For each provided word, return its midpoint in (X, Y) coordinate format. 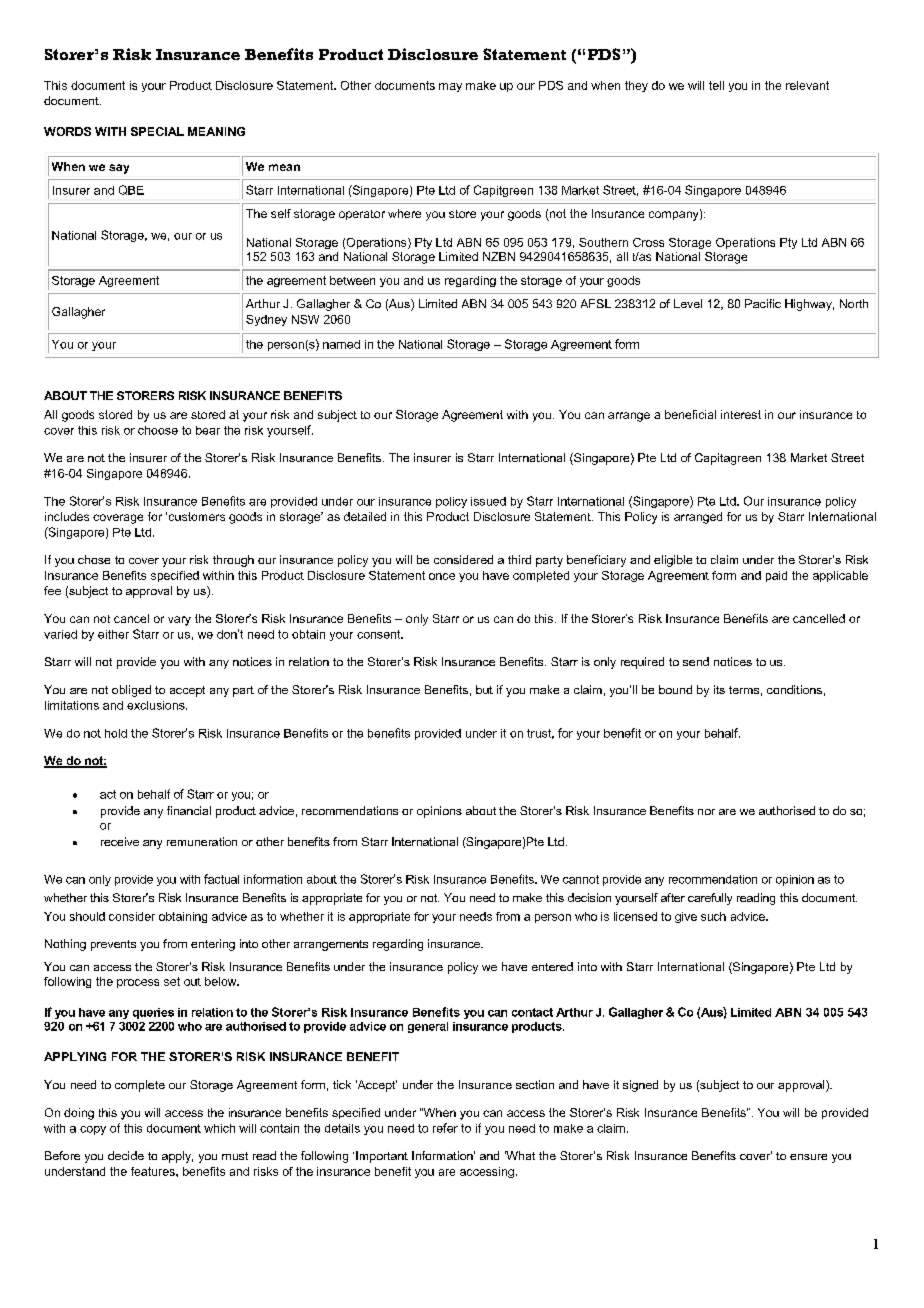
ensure (808, 1157)
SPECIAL (157, 131)
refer (445, 1128)
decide (126, 1155)
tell (716, 85)
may (450, 87)
